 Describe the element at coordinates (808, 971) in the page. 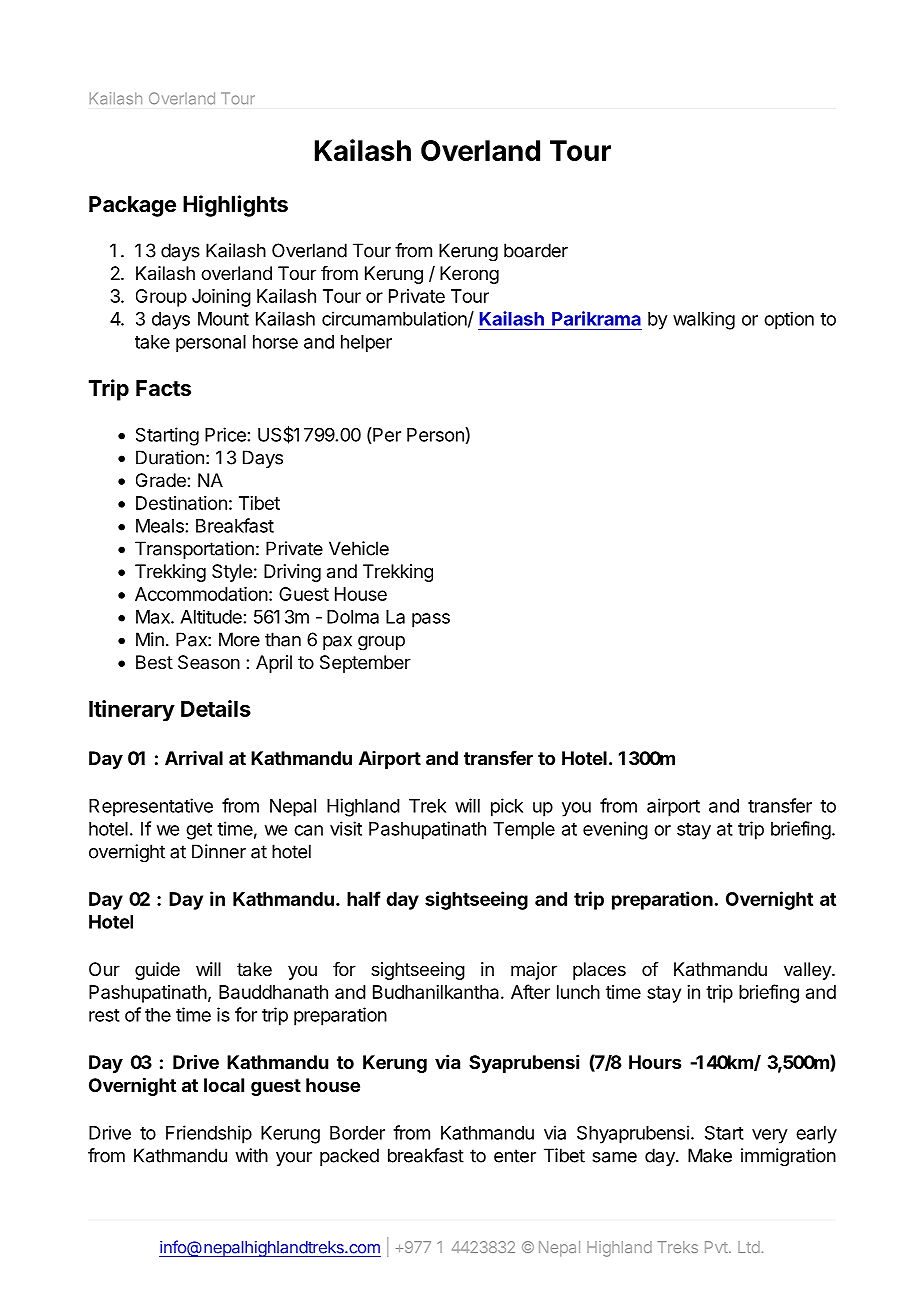

I see `valley` at that location.
